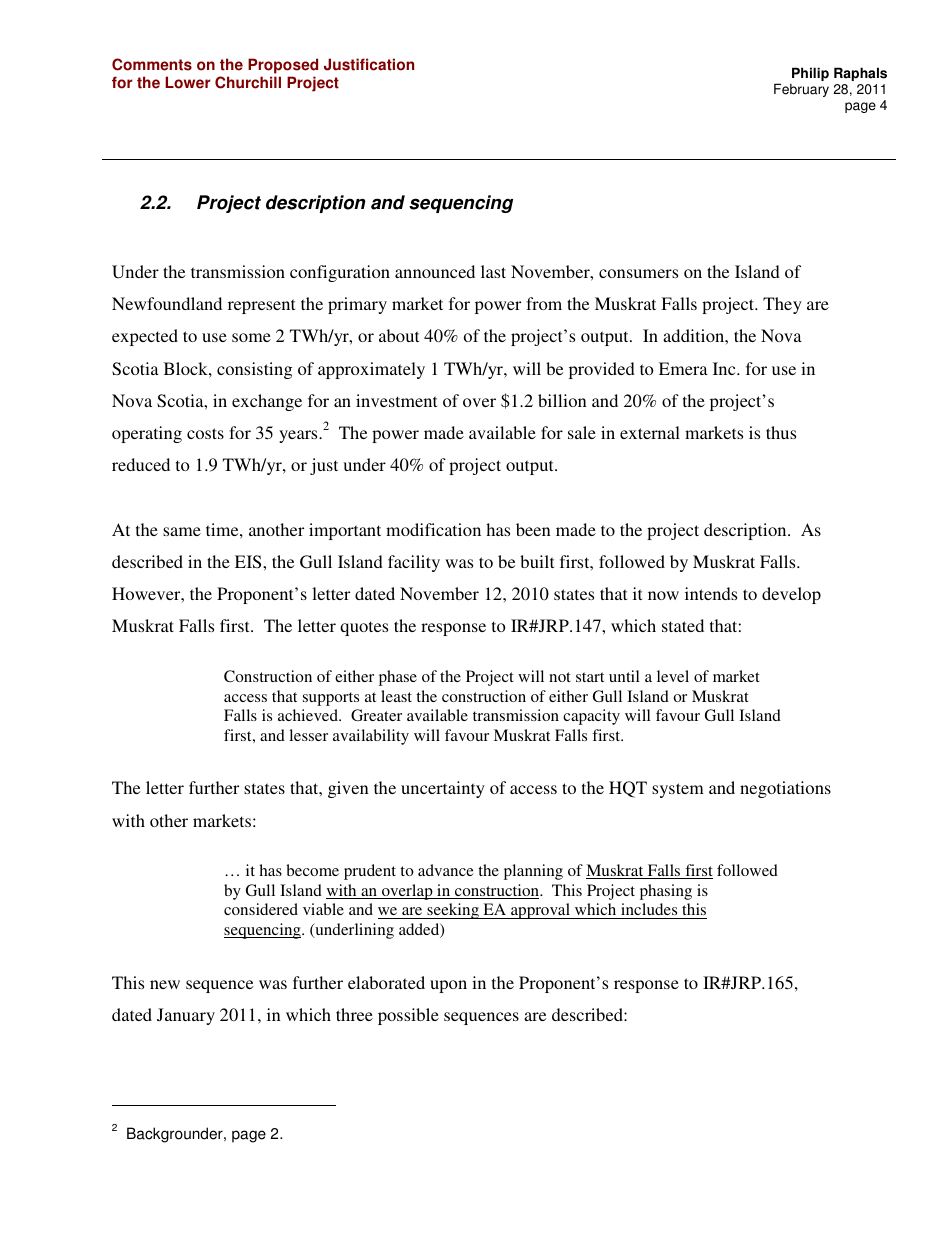  I want to click on January, so click(186, 1016).
